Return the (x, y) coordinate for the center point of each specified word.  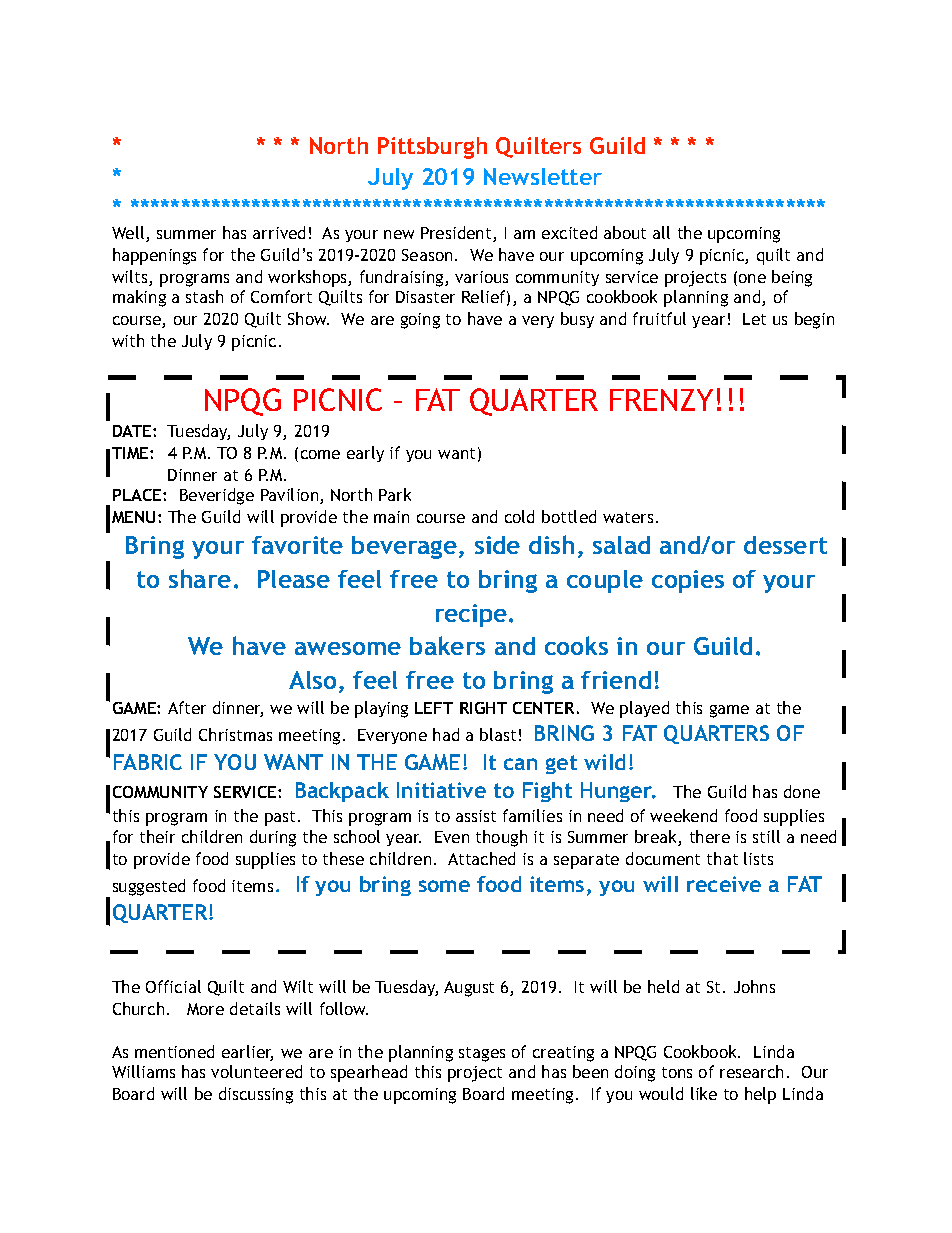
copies (688, 581)
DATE (133, 431)
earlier (247, 1053)
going (420, 321)
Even (452, 837)
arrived (279, 232)
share (200, 578)
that (722, 858)
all (661, 232)
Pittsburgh (432, 148)
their (157, 836)
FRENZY (661, 400)
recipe (473, 615)
